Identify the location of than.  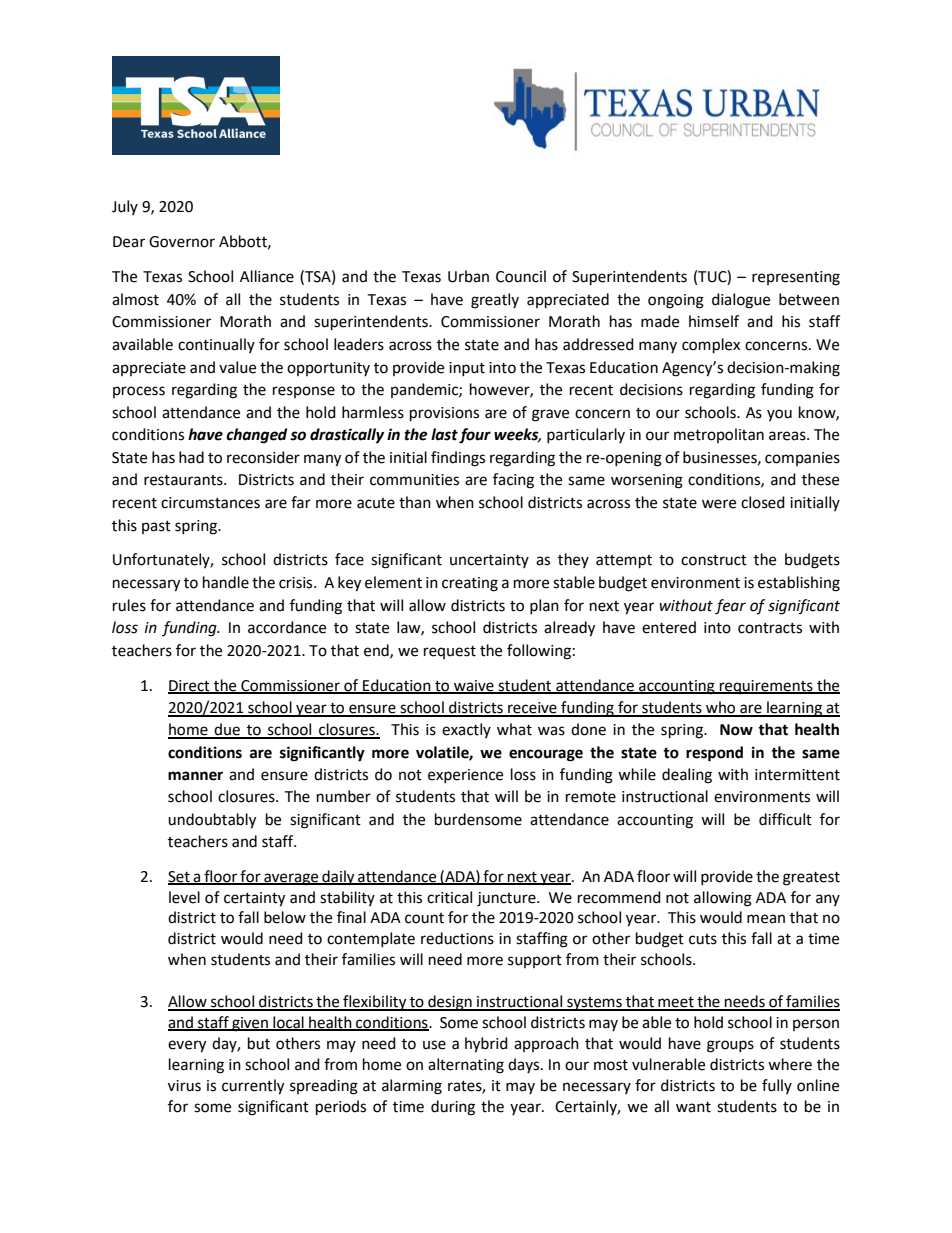
(415, 502).
